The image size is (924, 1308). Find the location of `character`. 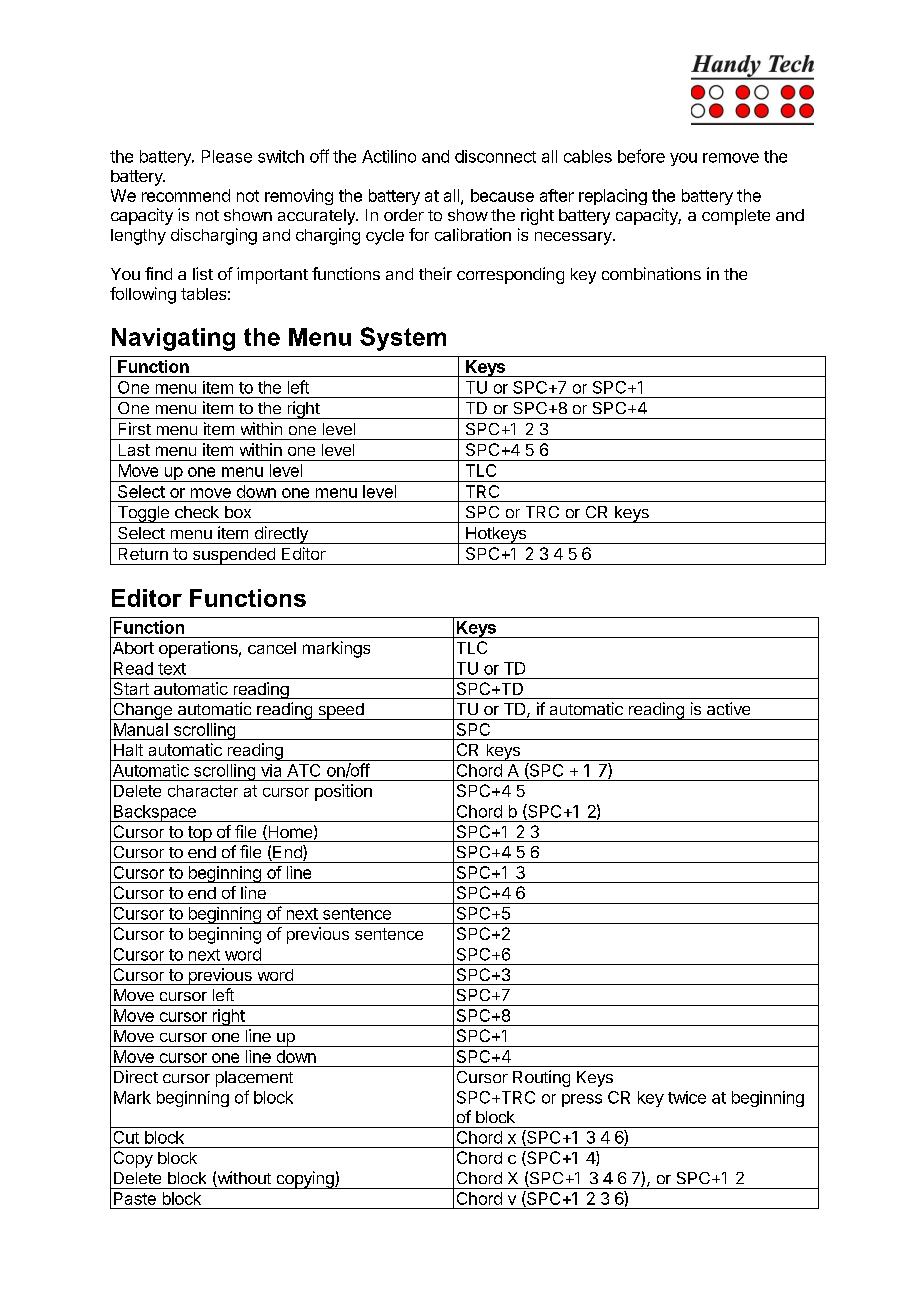

character is located at coordinates (203, 791).
